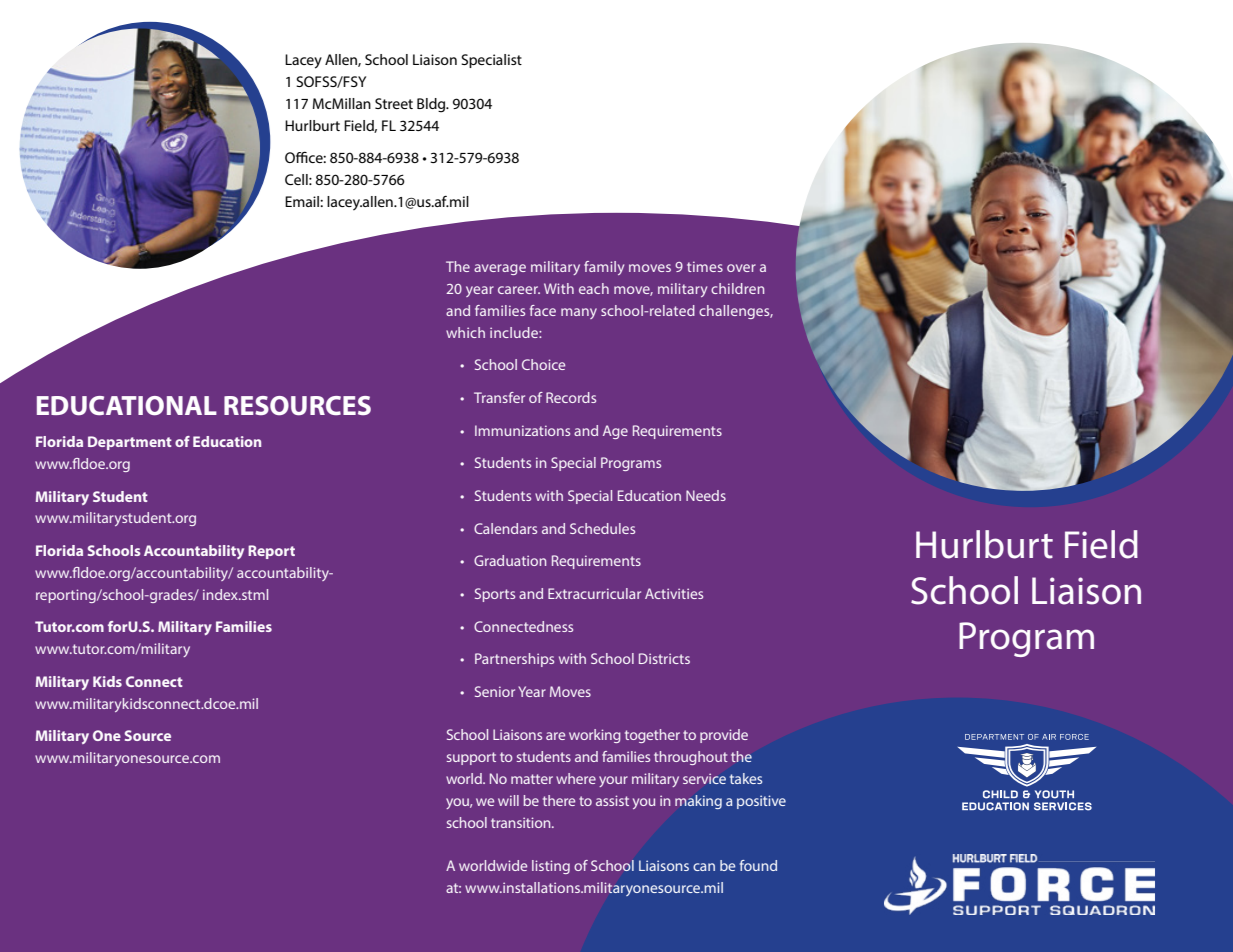 The height and width of the screenshot is (952, 1233). Describe the element at coordinates (130, 443) in the screenshot. I see `Department` at that location.
